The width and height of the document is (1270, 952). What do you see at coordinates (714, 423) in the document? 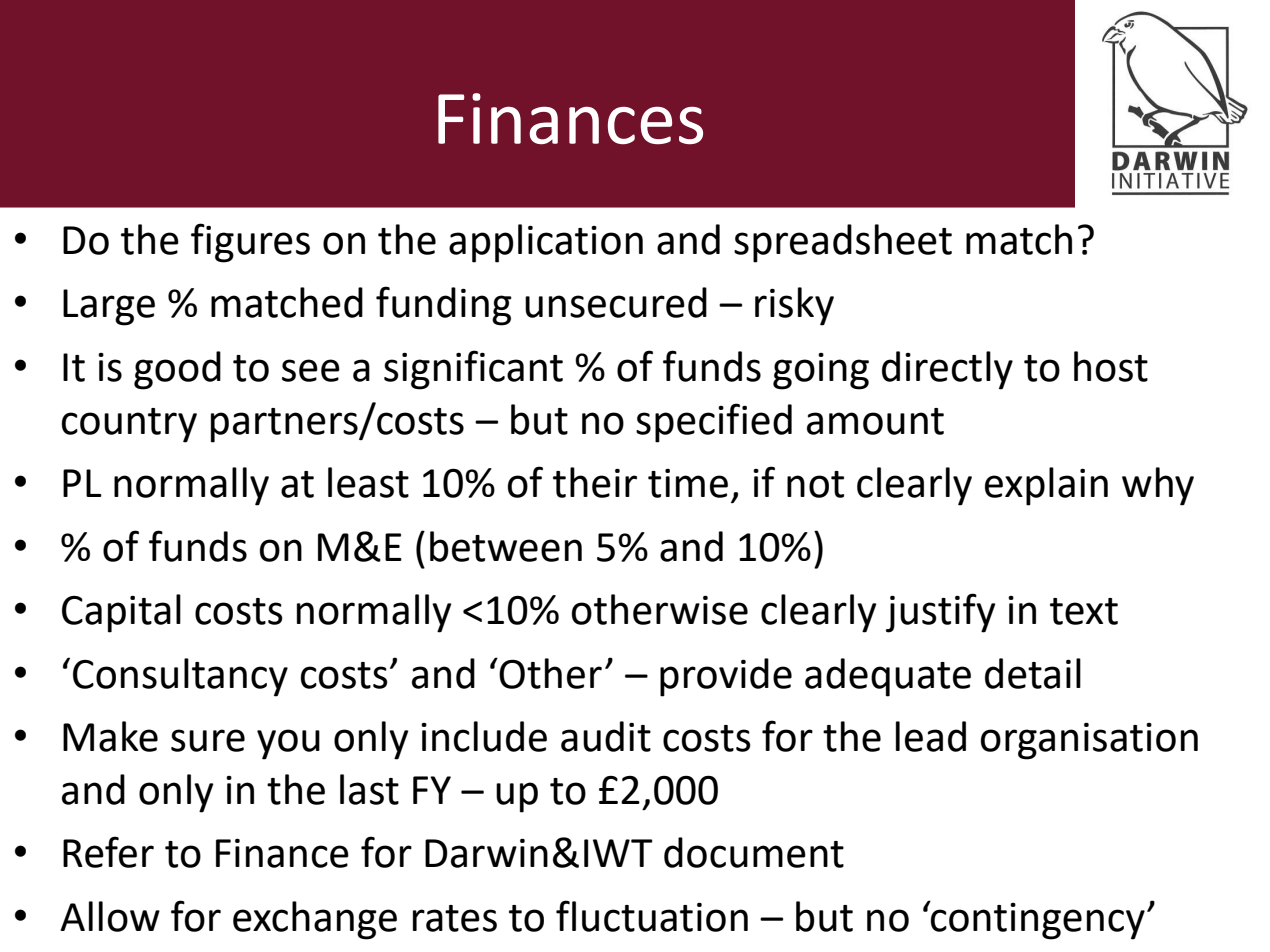
I see `specified` at bounding box center [714, 423].
